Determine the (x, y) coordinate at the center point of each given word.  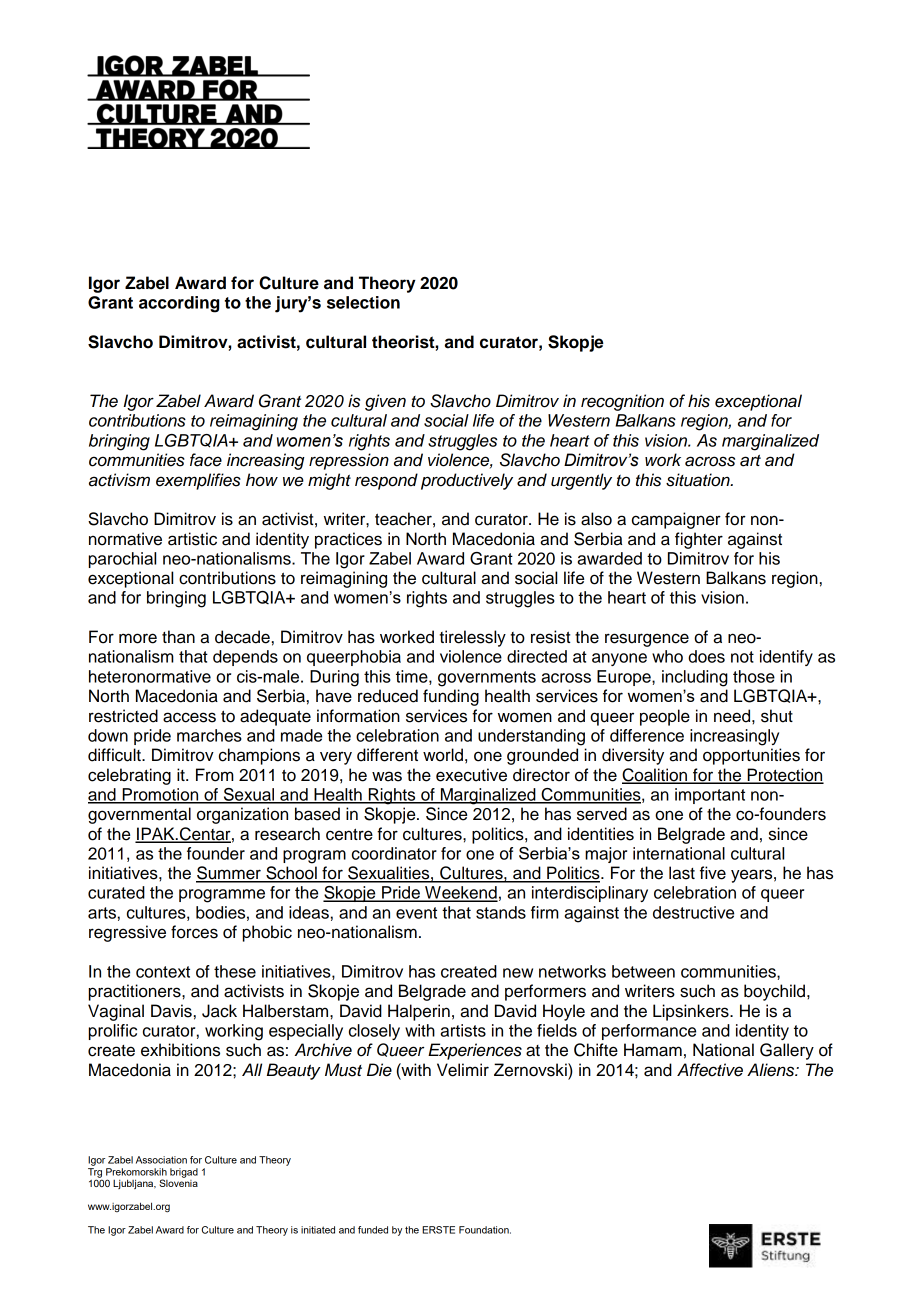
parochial (122, 560)
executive (471, 775)
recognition (622, 402)
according (179, 304)
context (163, 972)
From (215, 775)
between (643, 971)
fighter (699, 540)
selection (363, 302)
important (710, 796)
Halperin (419, 1012)
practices (348, 540)
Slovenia (178, 1182)
